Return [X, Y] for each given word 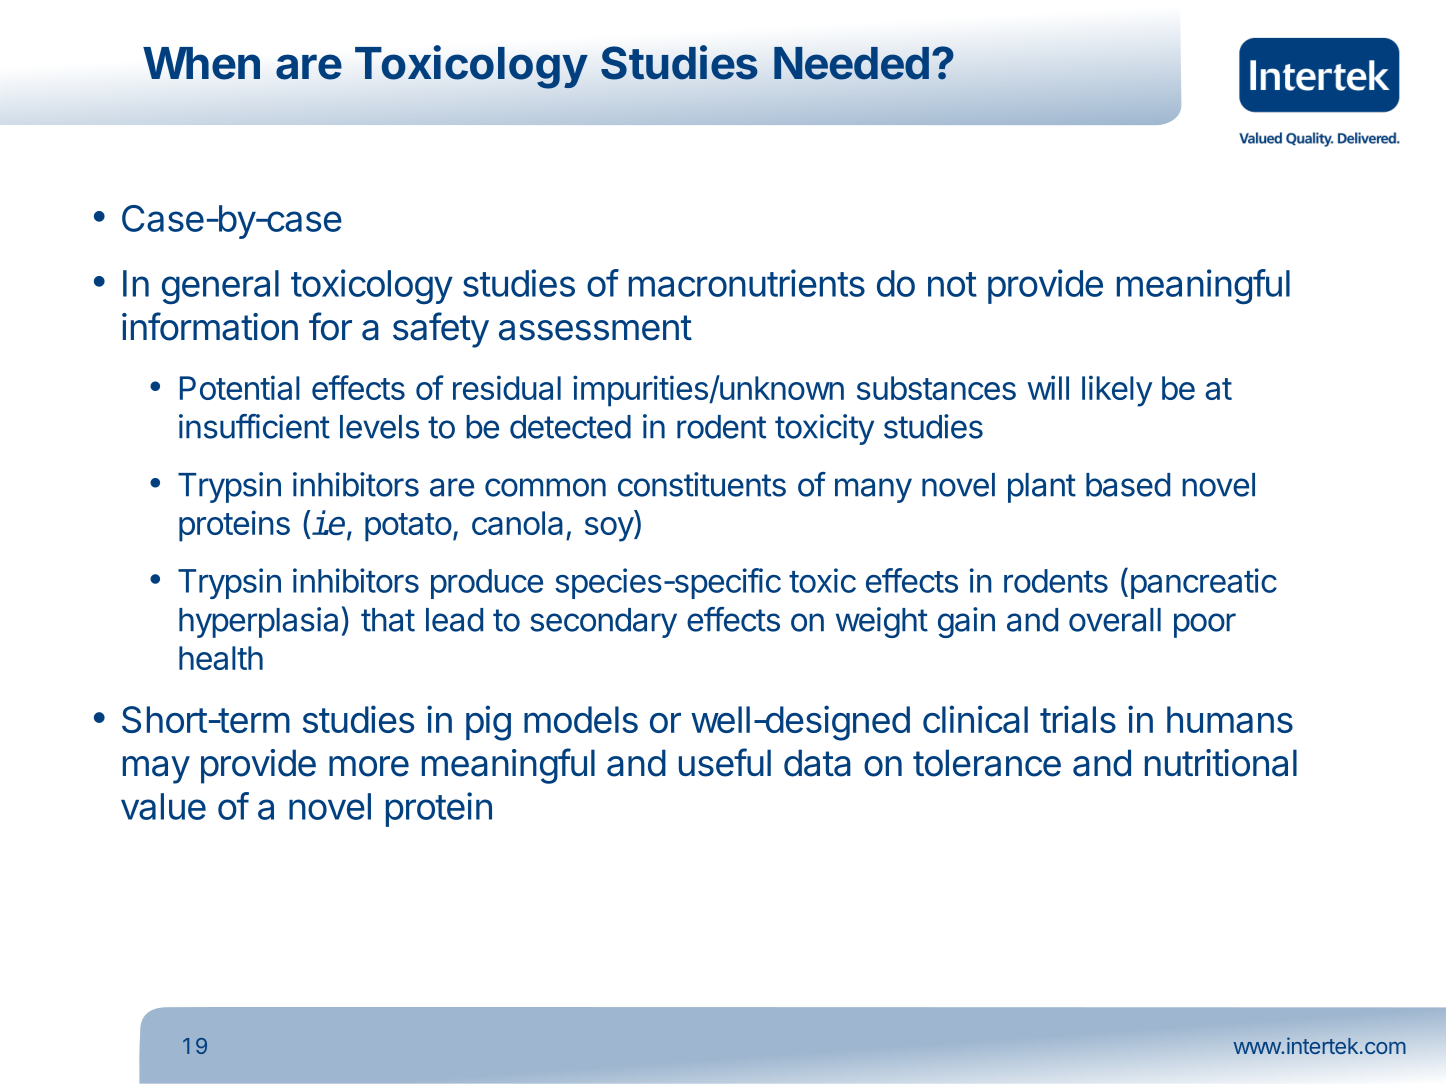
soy [610, 529]
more [369, 766]
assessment [595, 328]
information [210, 326]
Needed [851, 63]
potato [408, 527]
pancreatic [1204, 583]
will [1048, 387]
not [952, 284]
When [201, 63]
